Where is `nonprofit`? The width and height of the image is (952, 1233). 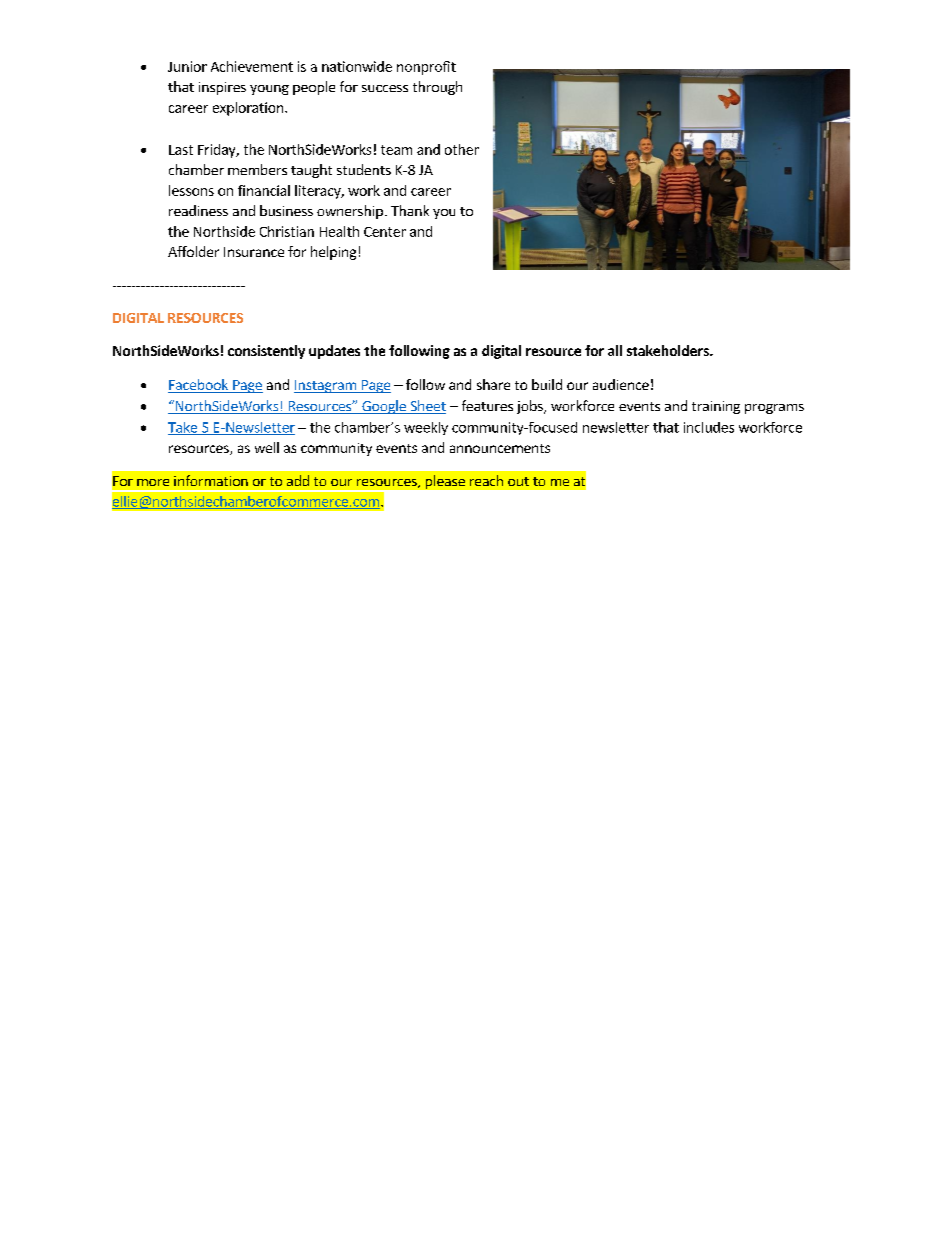
nonprofit is located at coordinates (426, 68).
